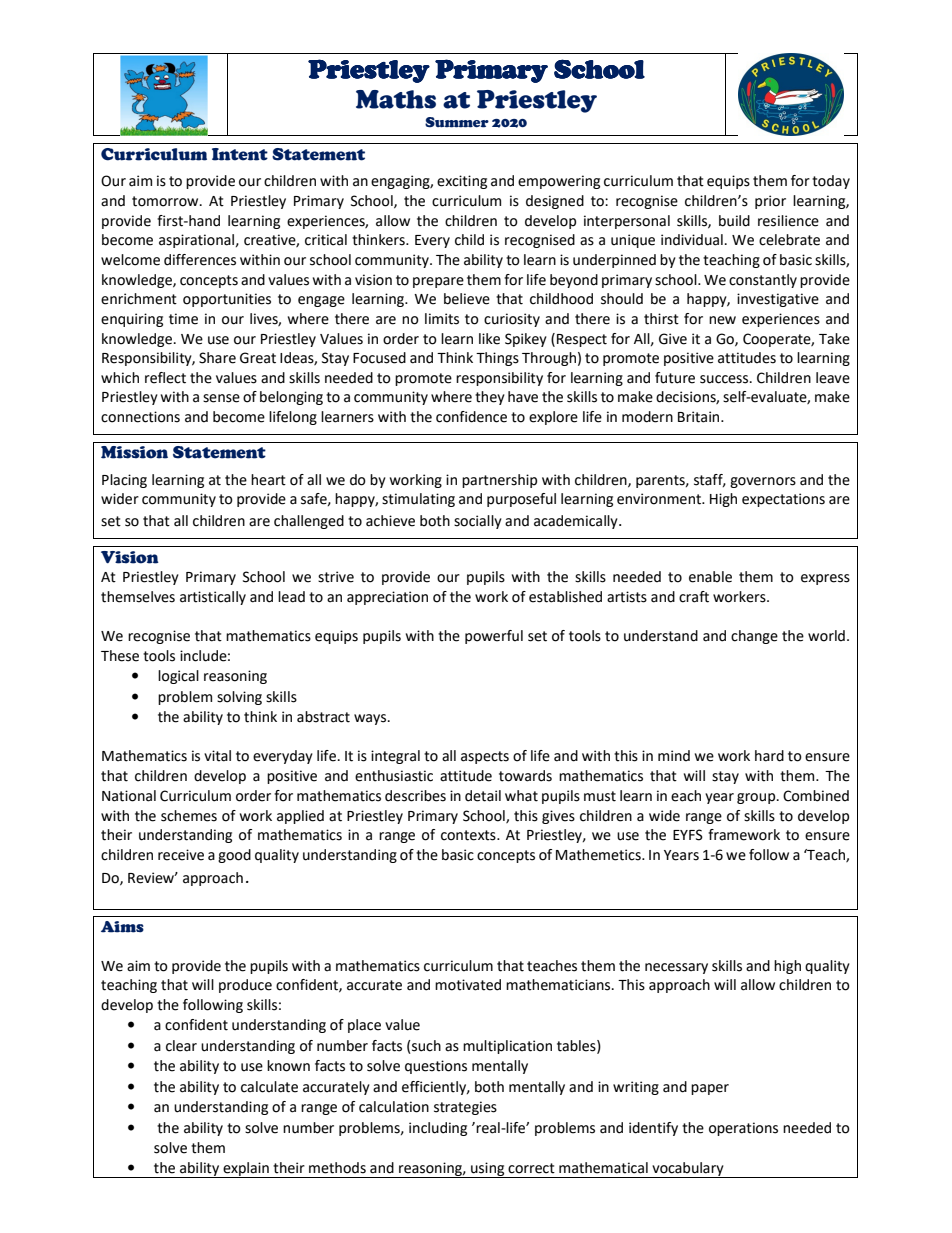 This screenshot has width=952, height=1233. Describe the element at coordinates (268, 480) in the screenshot. I see `heart` at that location.
